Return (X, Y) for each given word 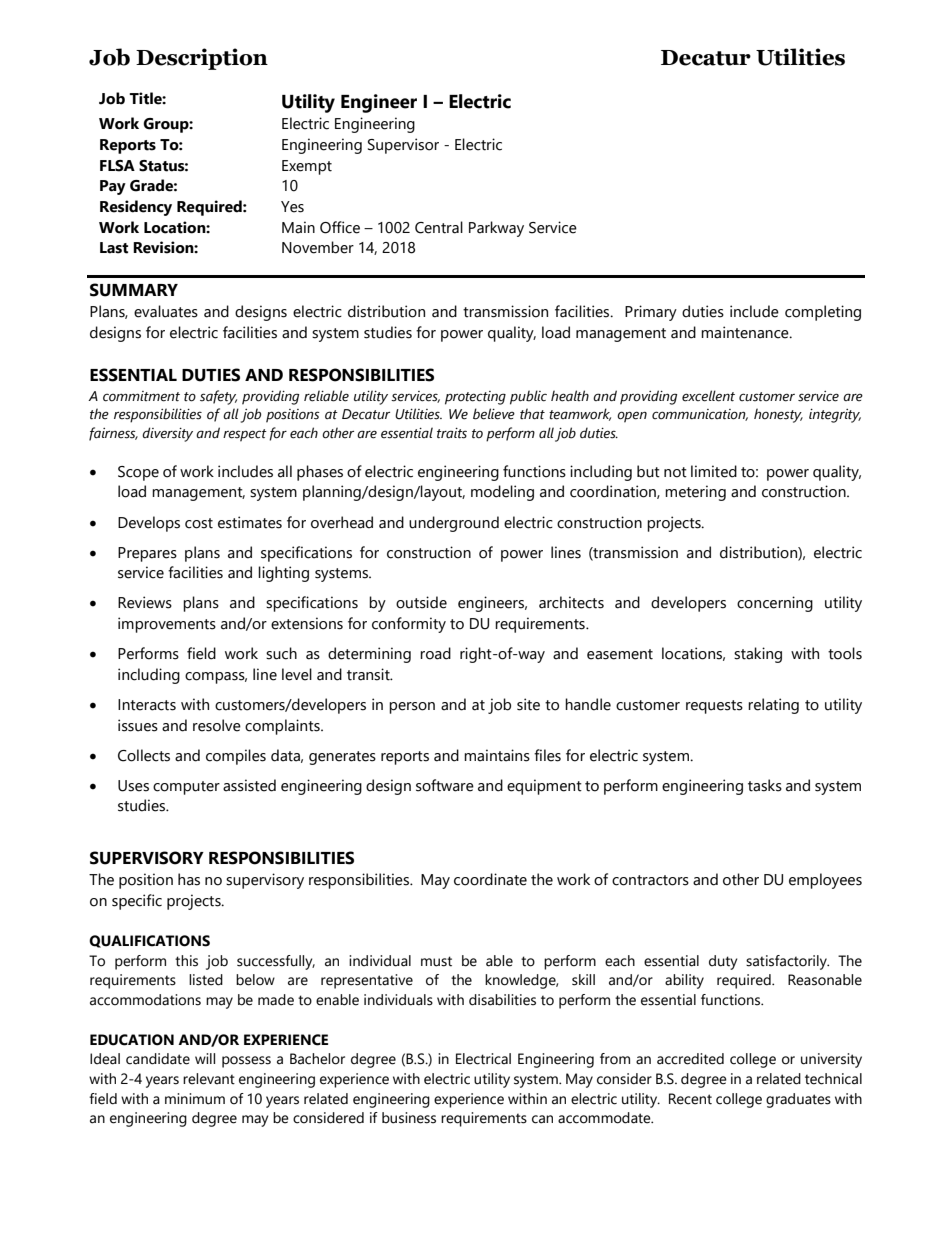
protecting (475, 398)
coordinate (490, 879)
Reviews (145, 602)
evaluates (166, 311)
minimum (195, 1099)
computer (186, 788)
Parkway (496, 229)
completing (823, 313)
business (409, 1118)
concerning (775, 604)
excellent (708, 396)
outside (421, 602)
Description (202, 59)
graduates (798, 1100)
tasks (765, 785)
